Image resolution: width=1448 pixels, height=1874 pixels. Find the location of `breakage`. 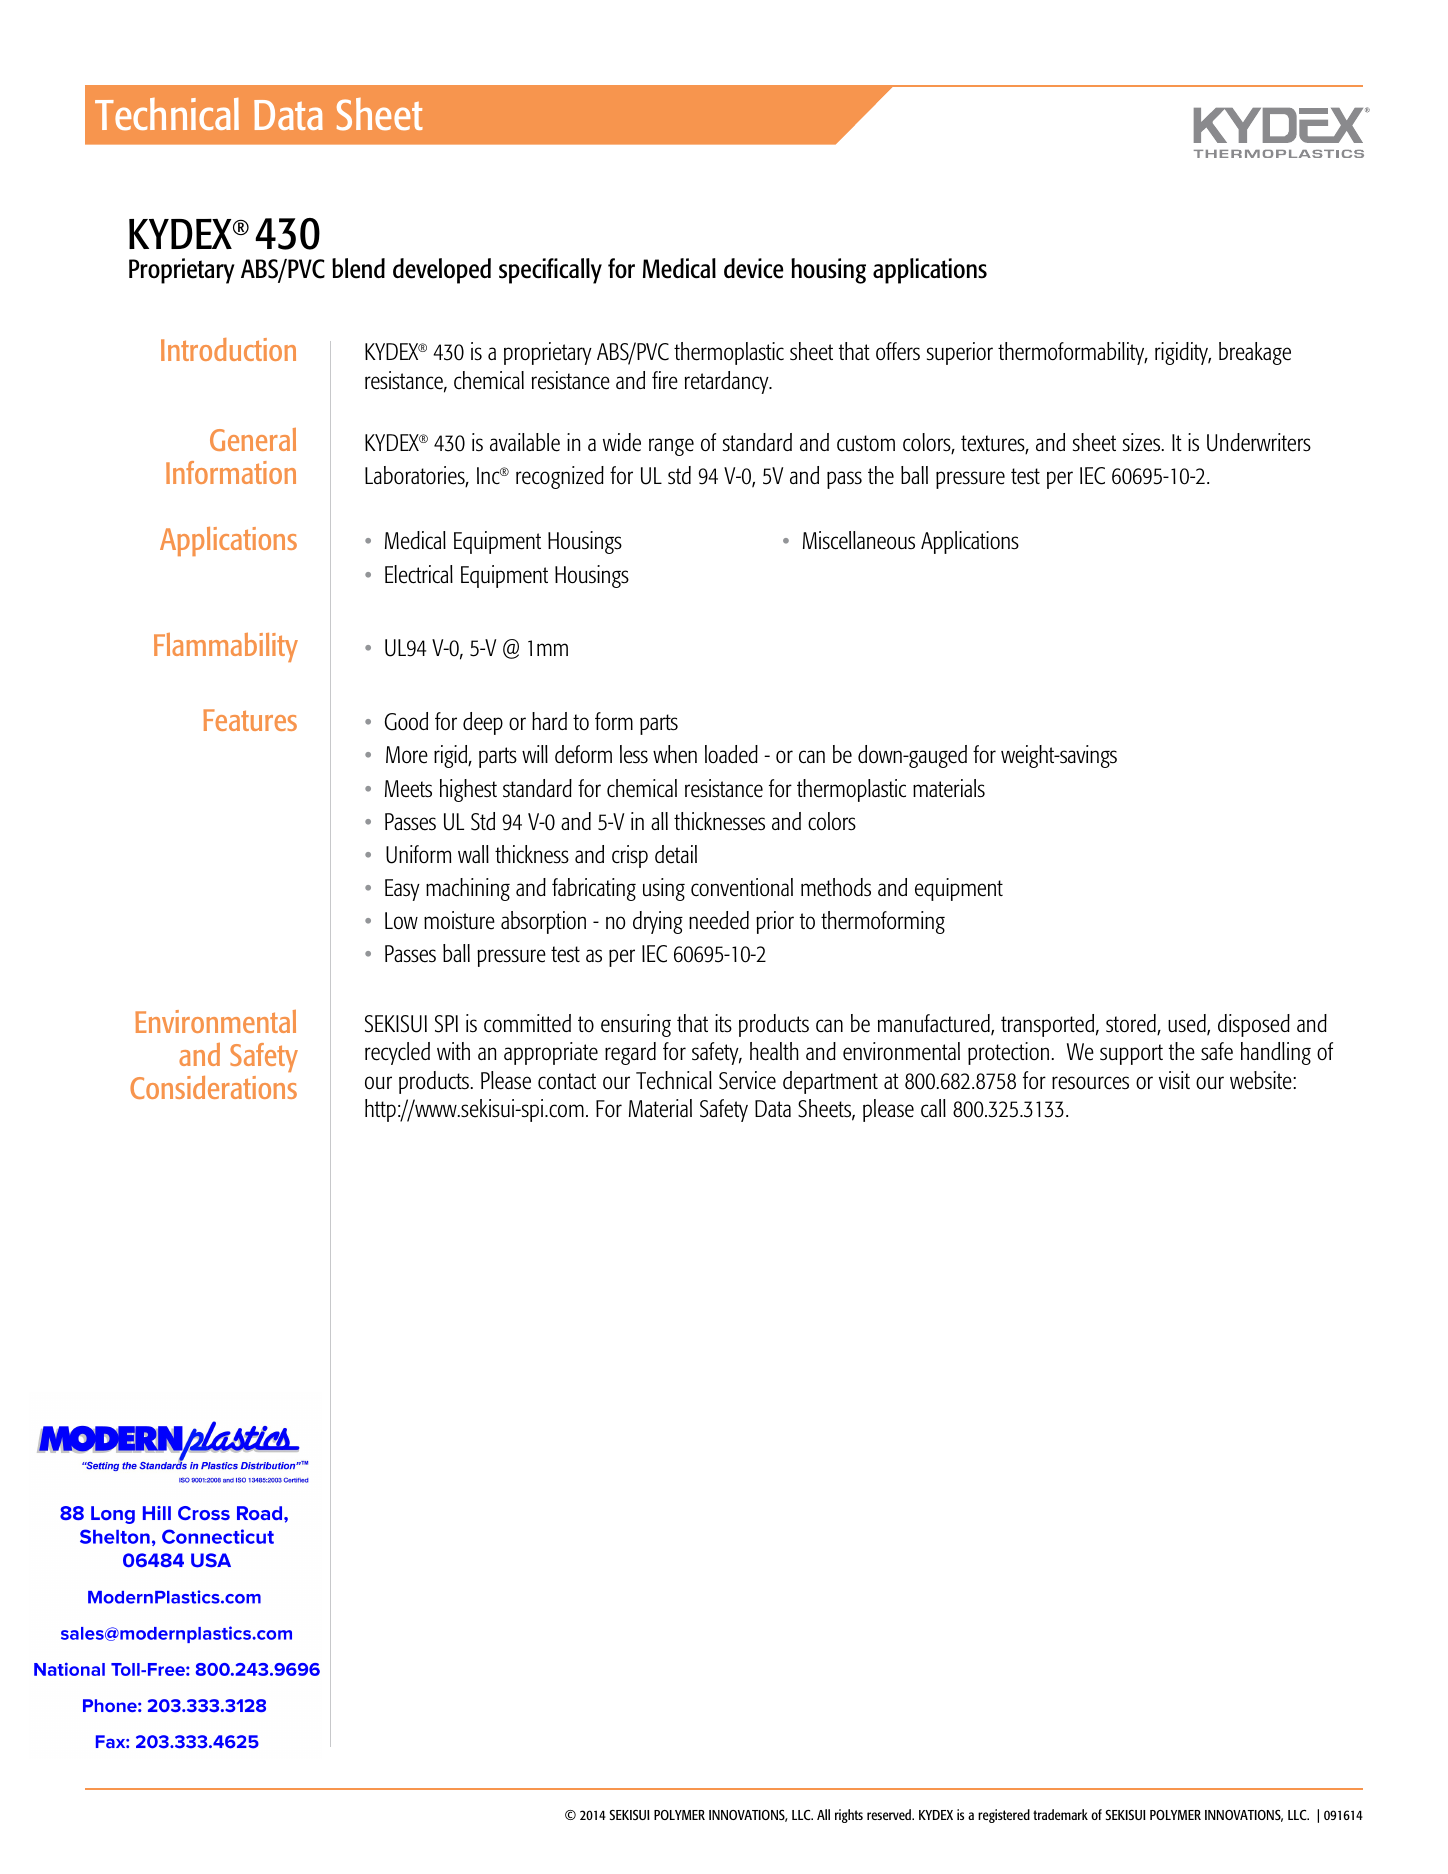

breakage is located at coordinates (1255, 353).
